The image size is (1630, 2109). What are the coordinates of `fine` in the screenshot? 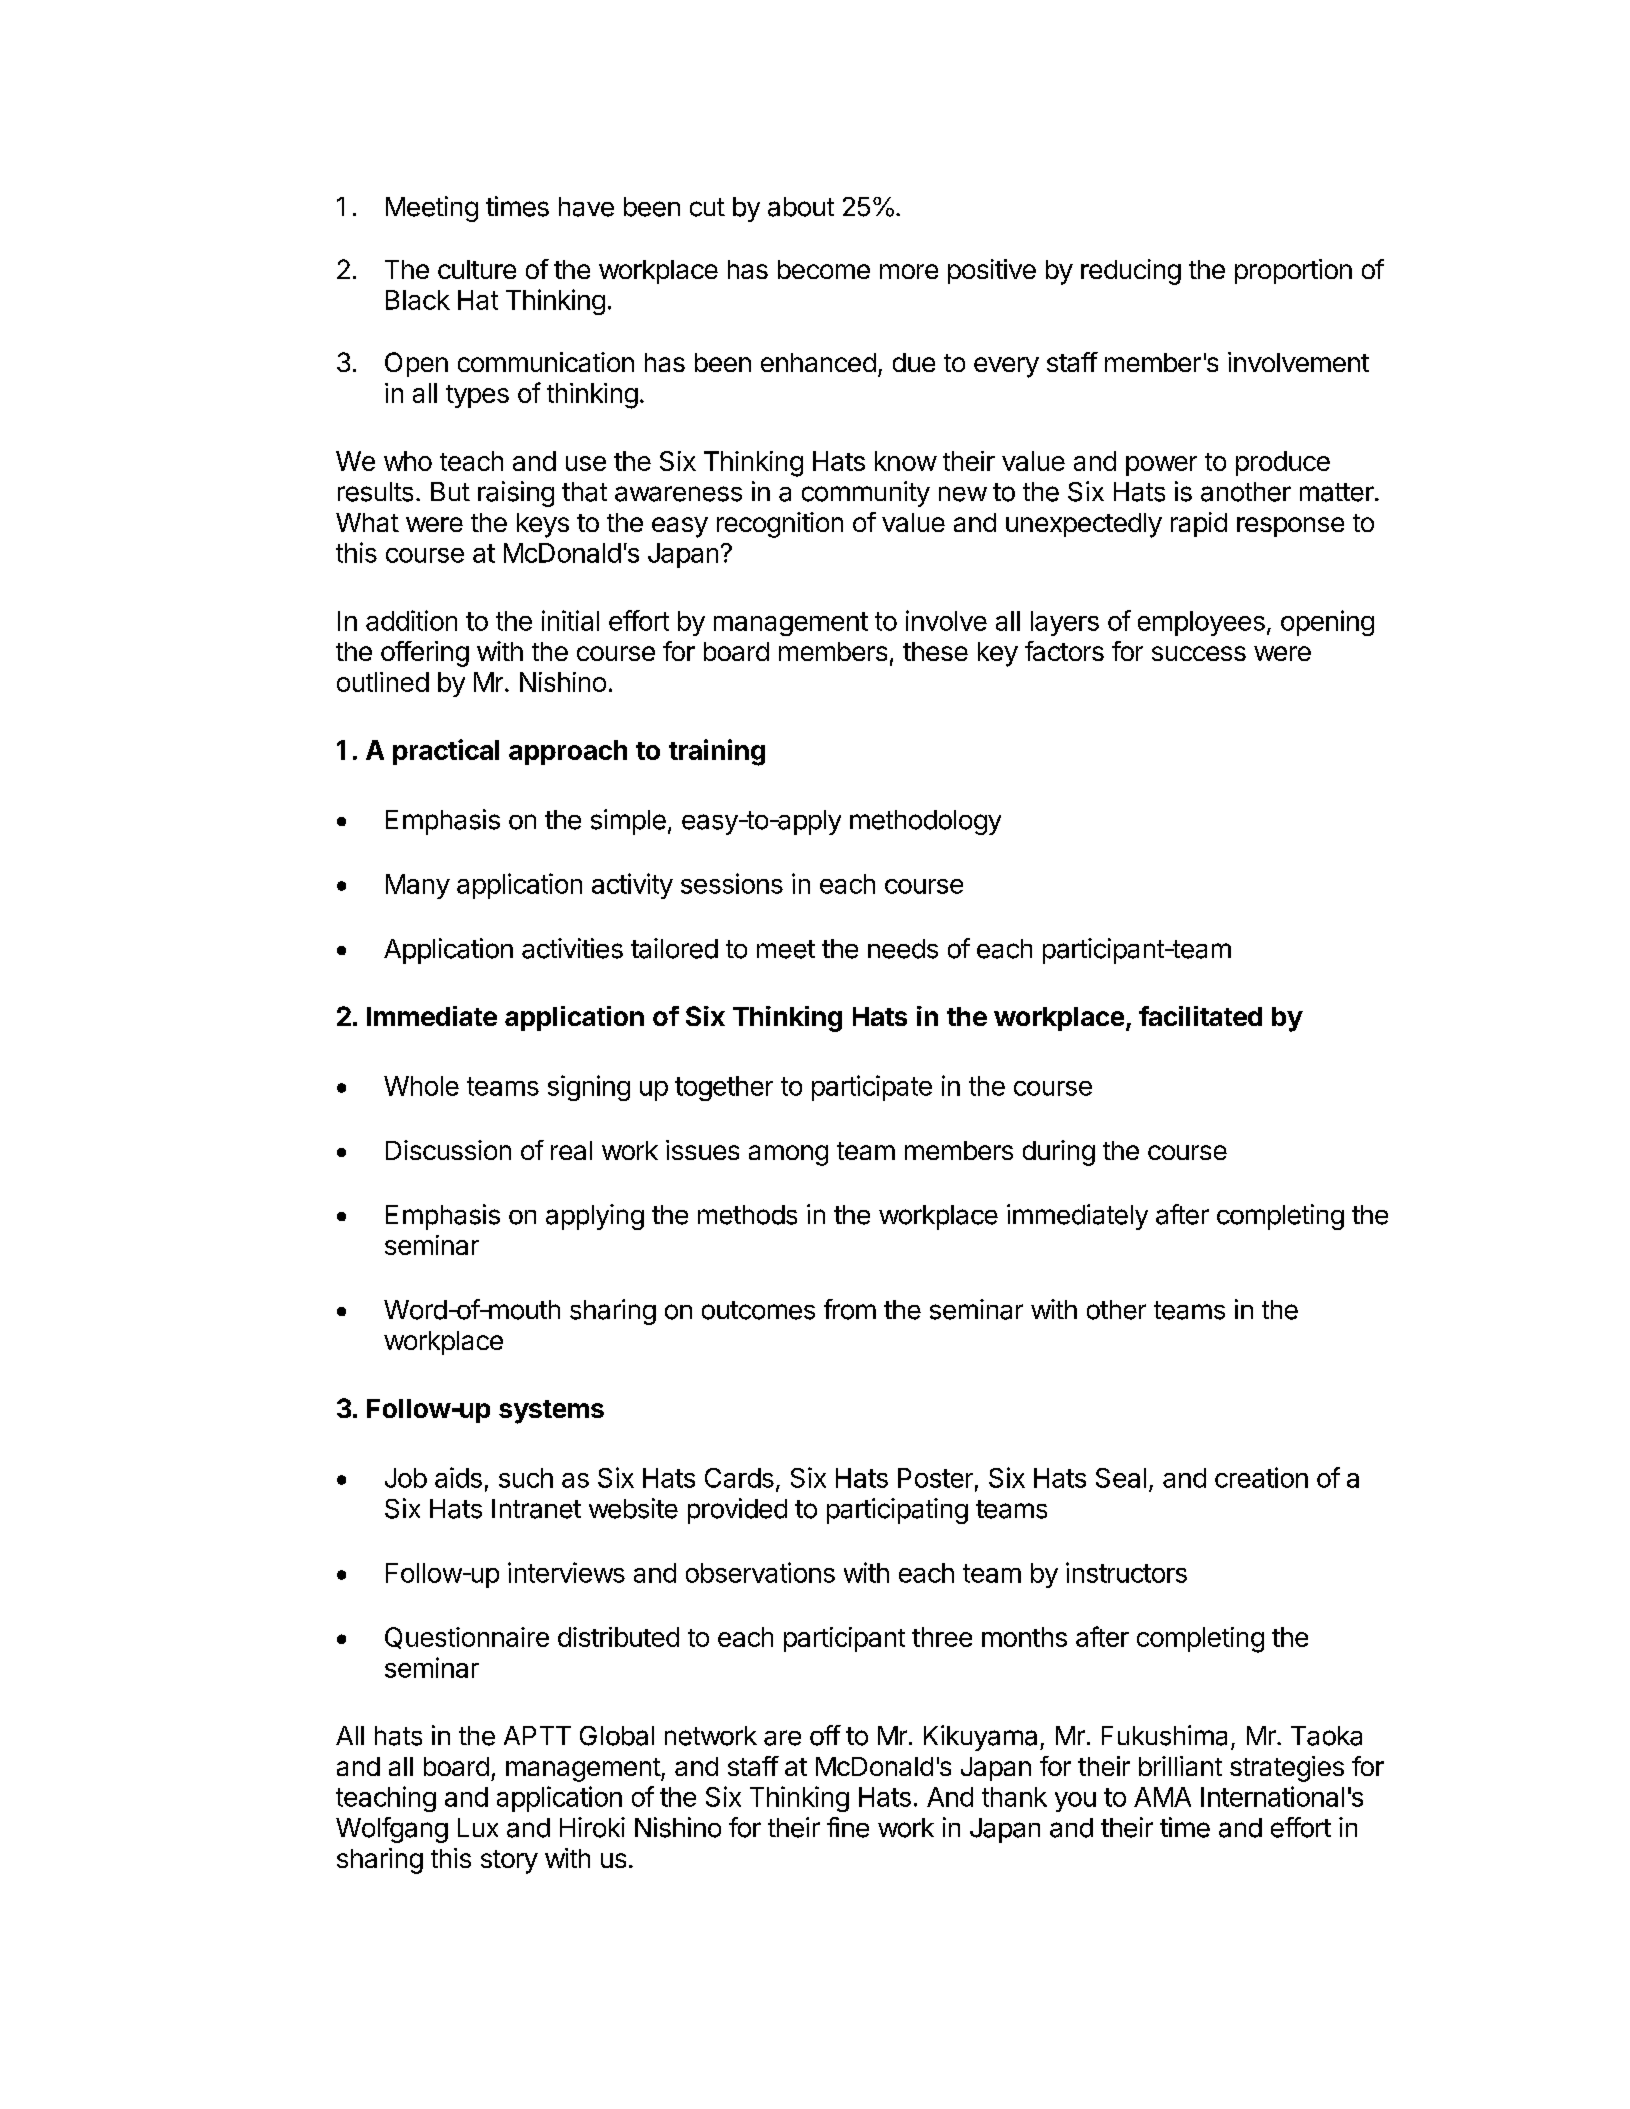 It's located at (848, 1827).
